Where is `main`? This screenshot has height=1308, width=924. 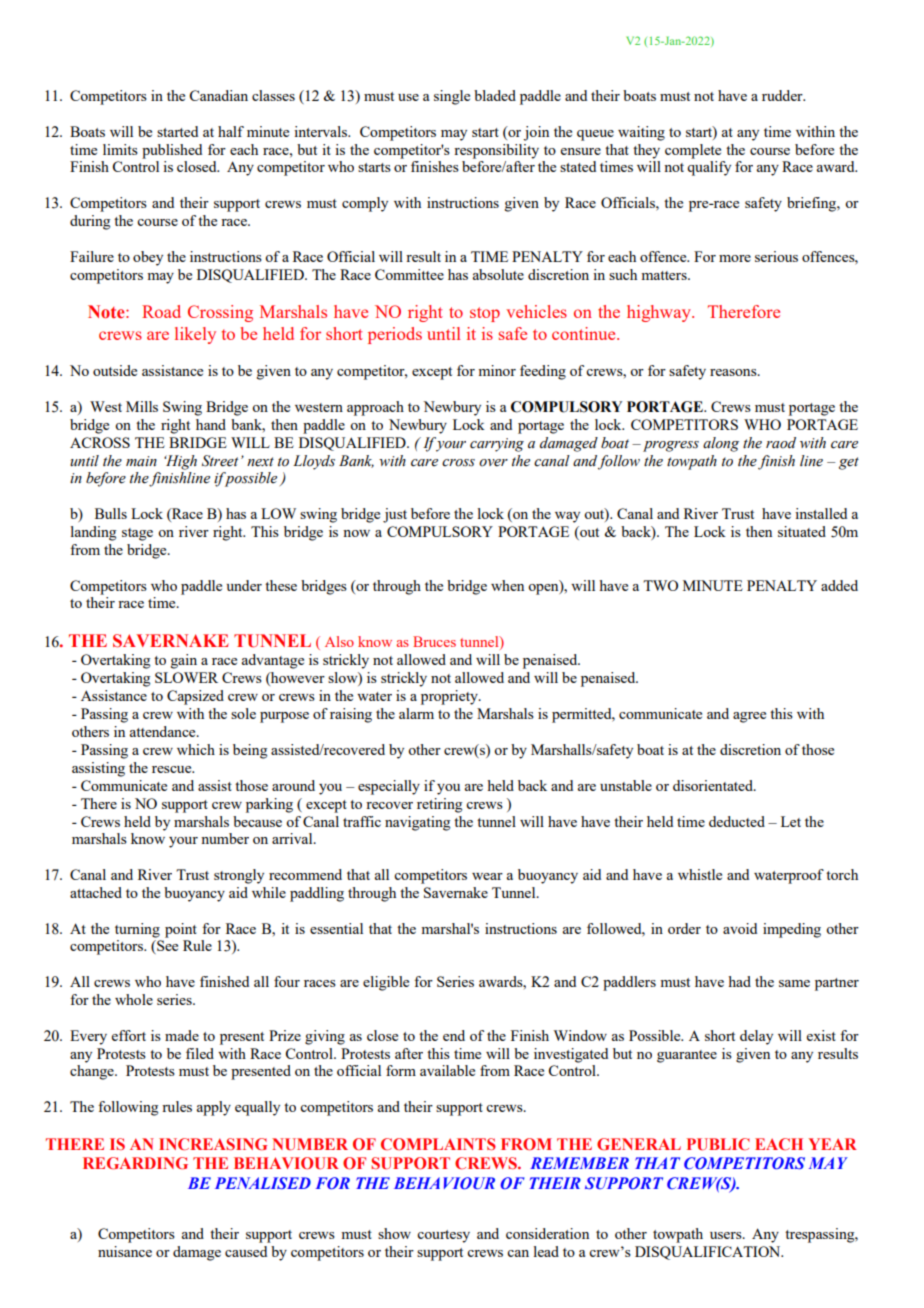
main is located at coordinates (141, 461).
